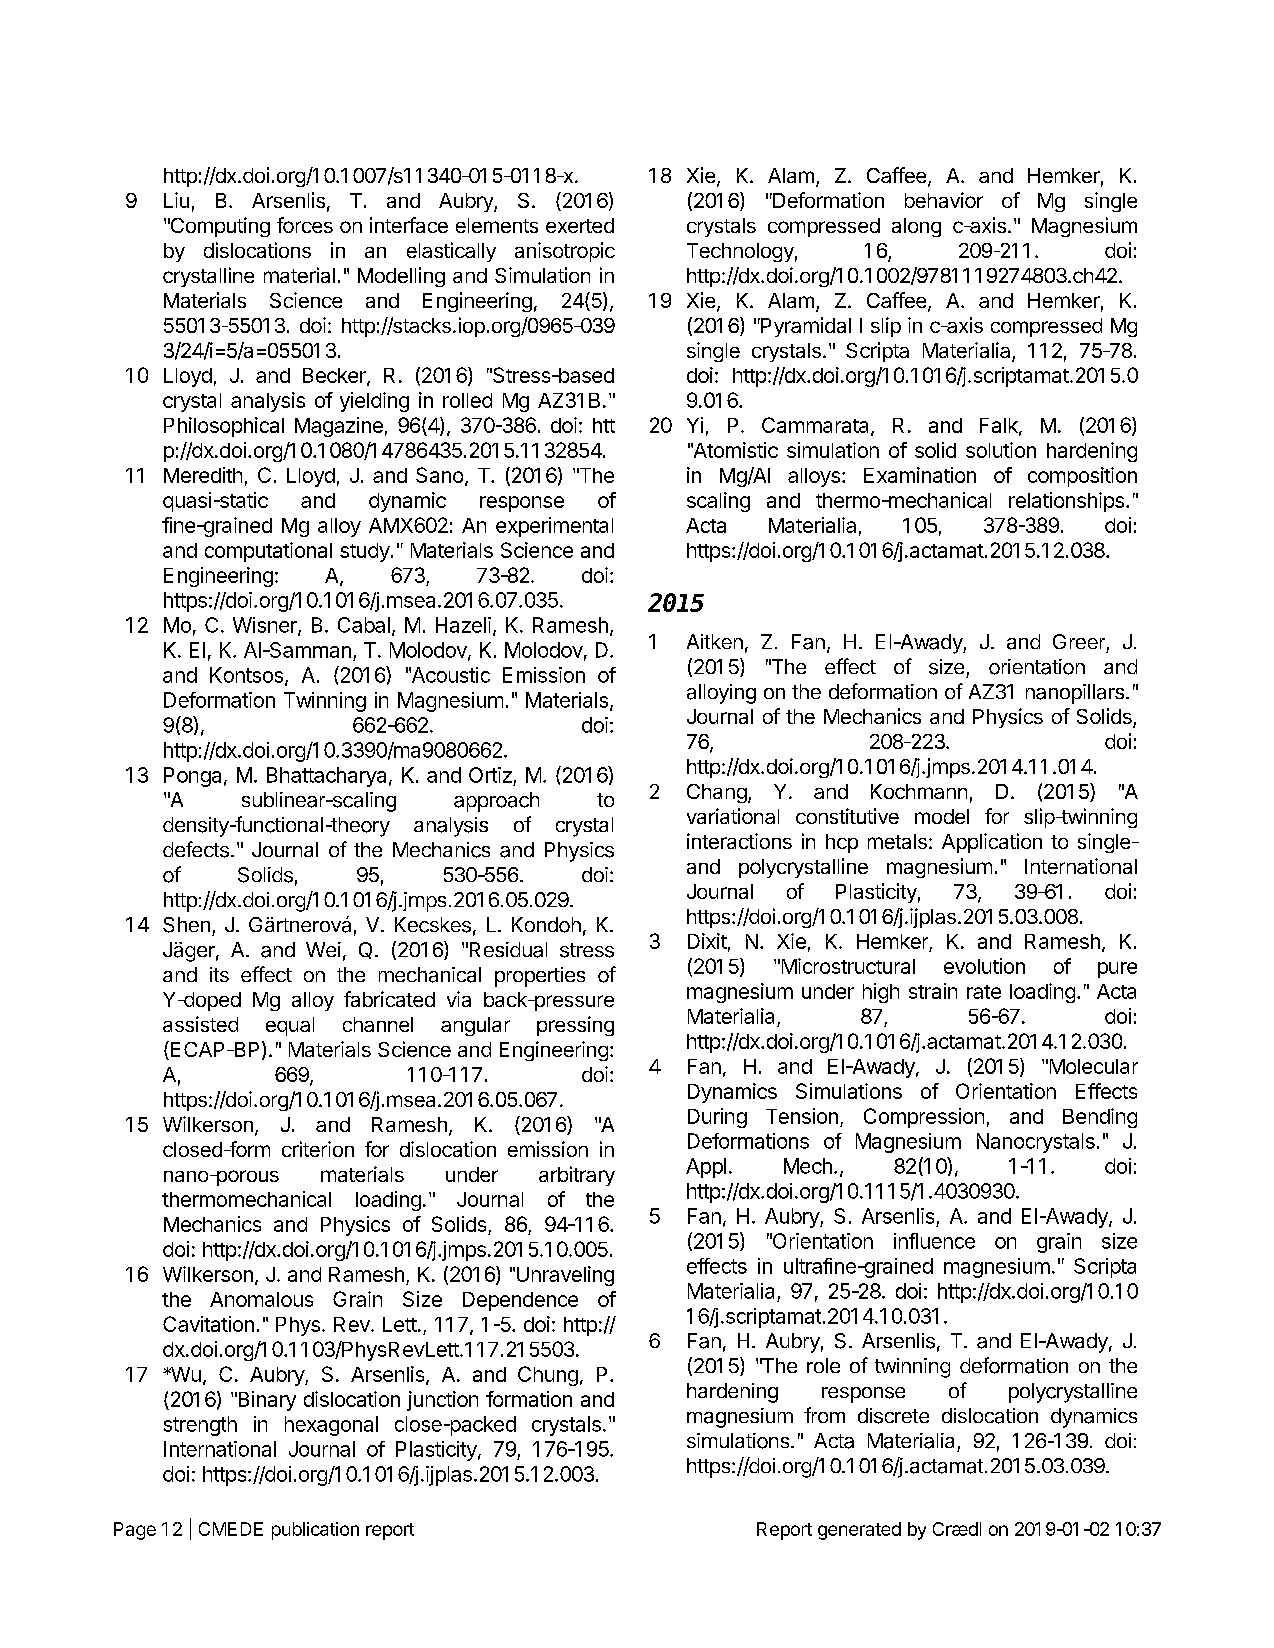 The height and width of the document is (1648, 1274). I want to click on Chung, so click(548, 1376).
